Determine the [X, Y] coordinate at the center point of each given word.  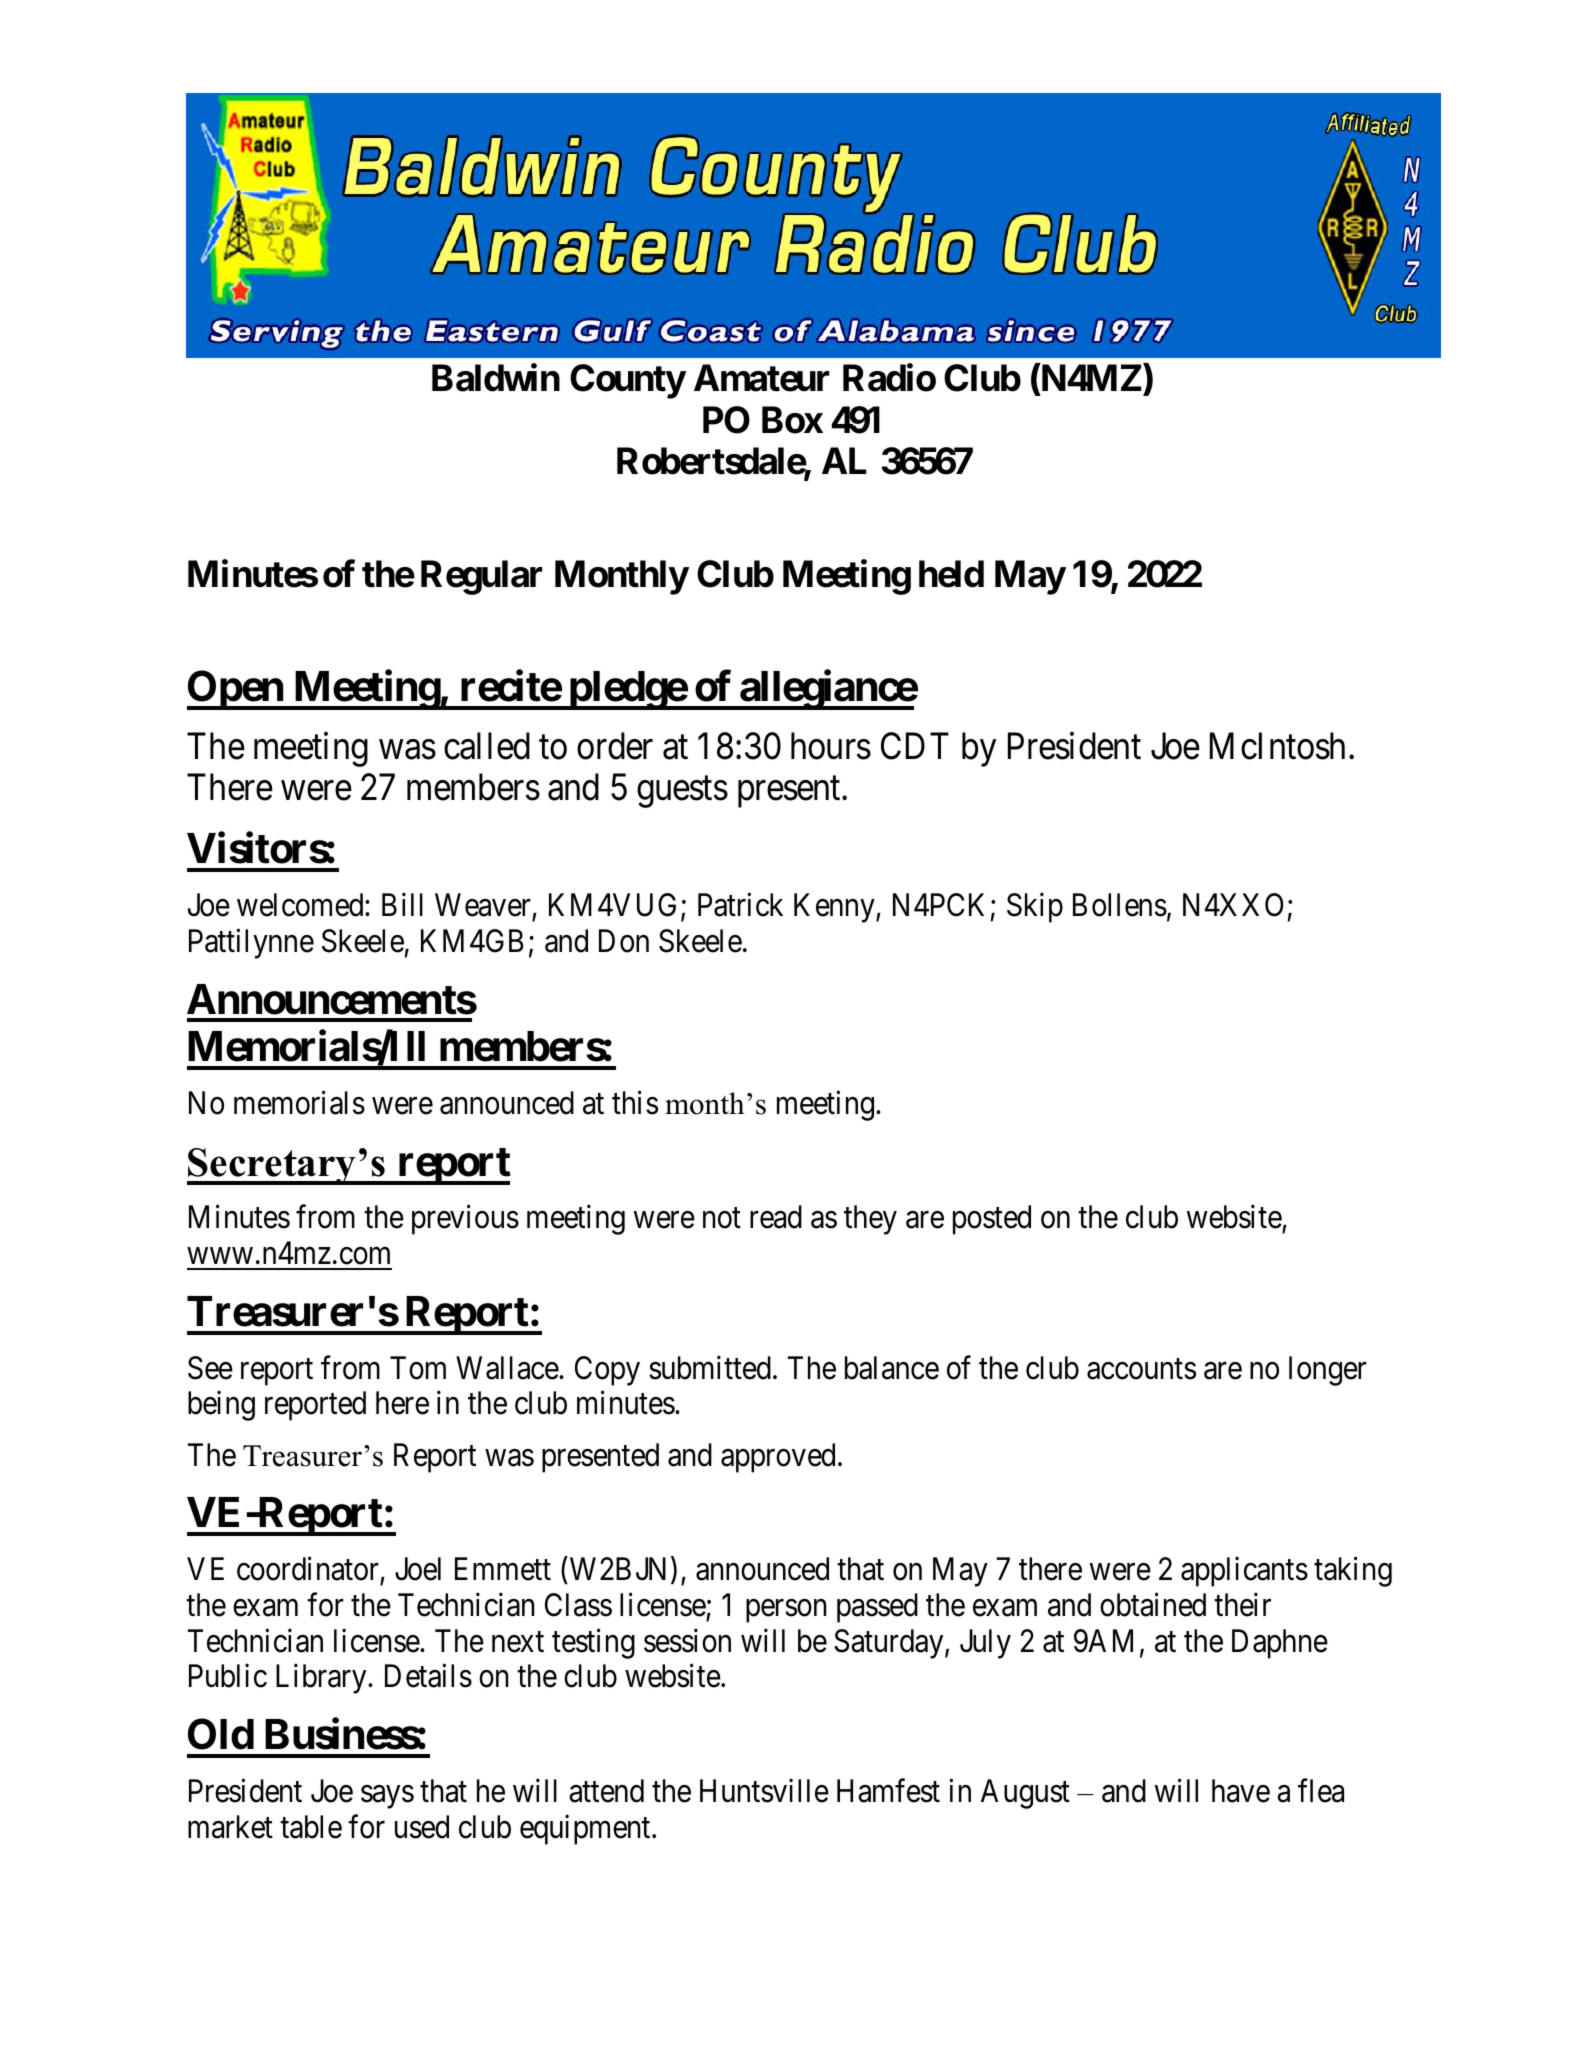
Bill [402, 904]
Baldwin [496, 378]
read [776, 1217]
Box [792, 420]
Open [236, 690]
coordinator [308, 1569]
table [311, 1827]
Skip [1035, 908]
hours [831, 746]
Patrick [740, 905]
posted [992, 1220]
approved [778, 1458]
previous [465, 1220]
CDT [915, 746]
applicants [1244, 1572]
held [951, 574]
